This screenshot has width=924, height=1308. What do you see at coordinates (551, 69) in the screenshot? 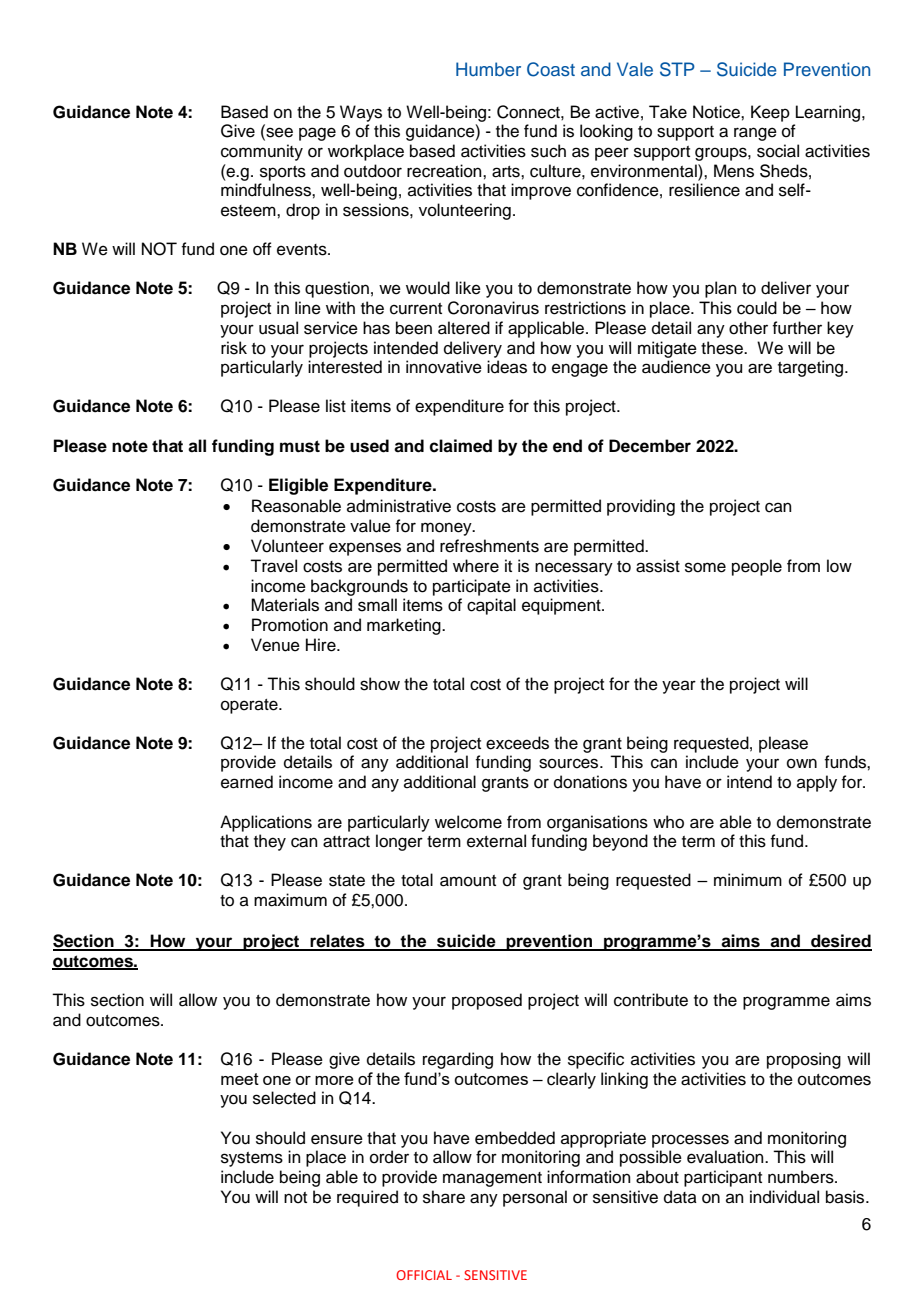
I see `Coast` at bounding box center [551, 69].
